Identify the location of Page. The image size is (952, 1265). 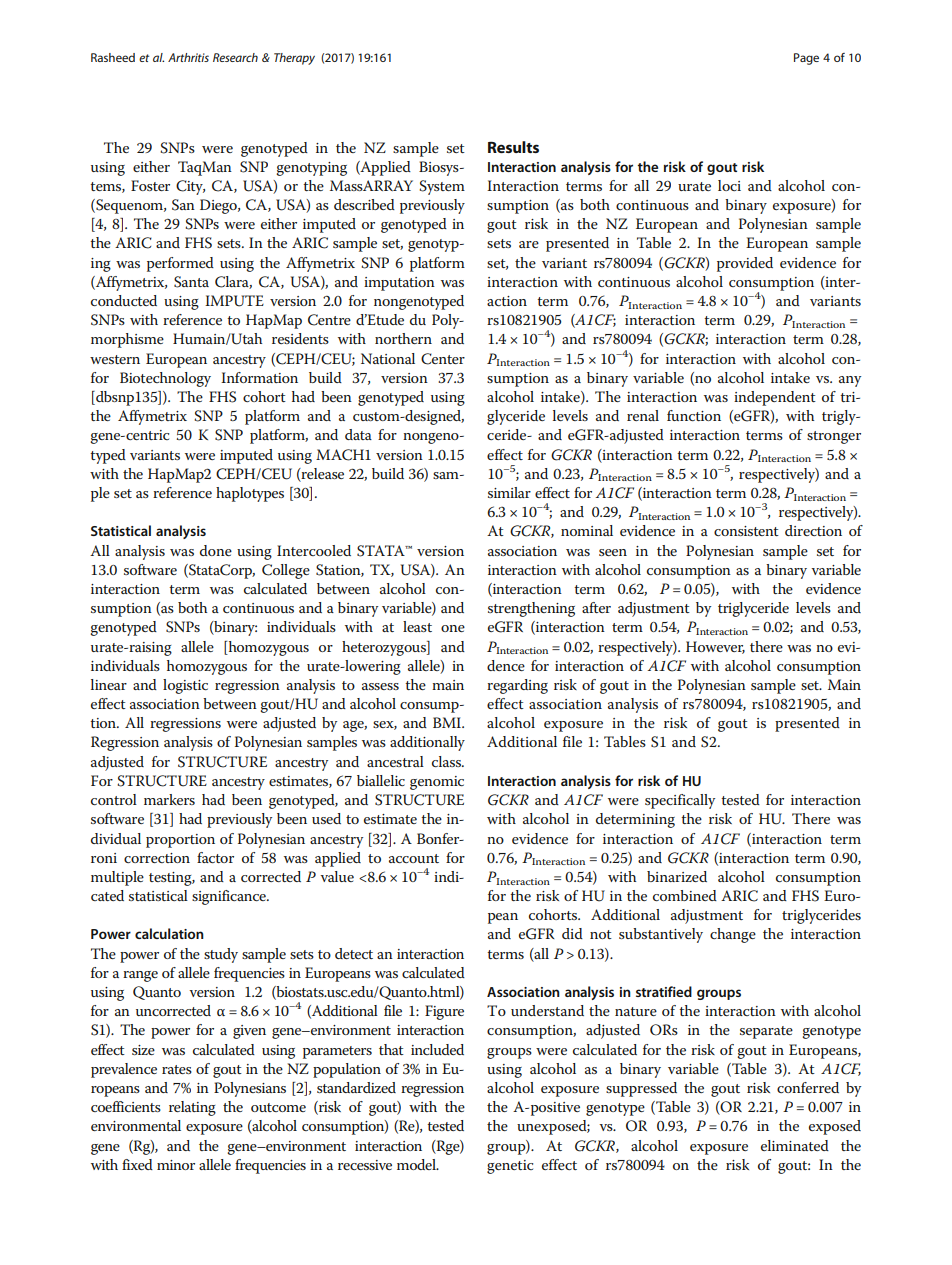
(806, 59).
